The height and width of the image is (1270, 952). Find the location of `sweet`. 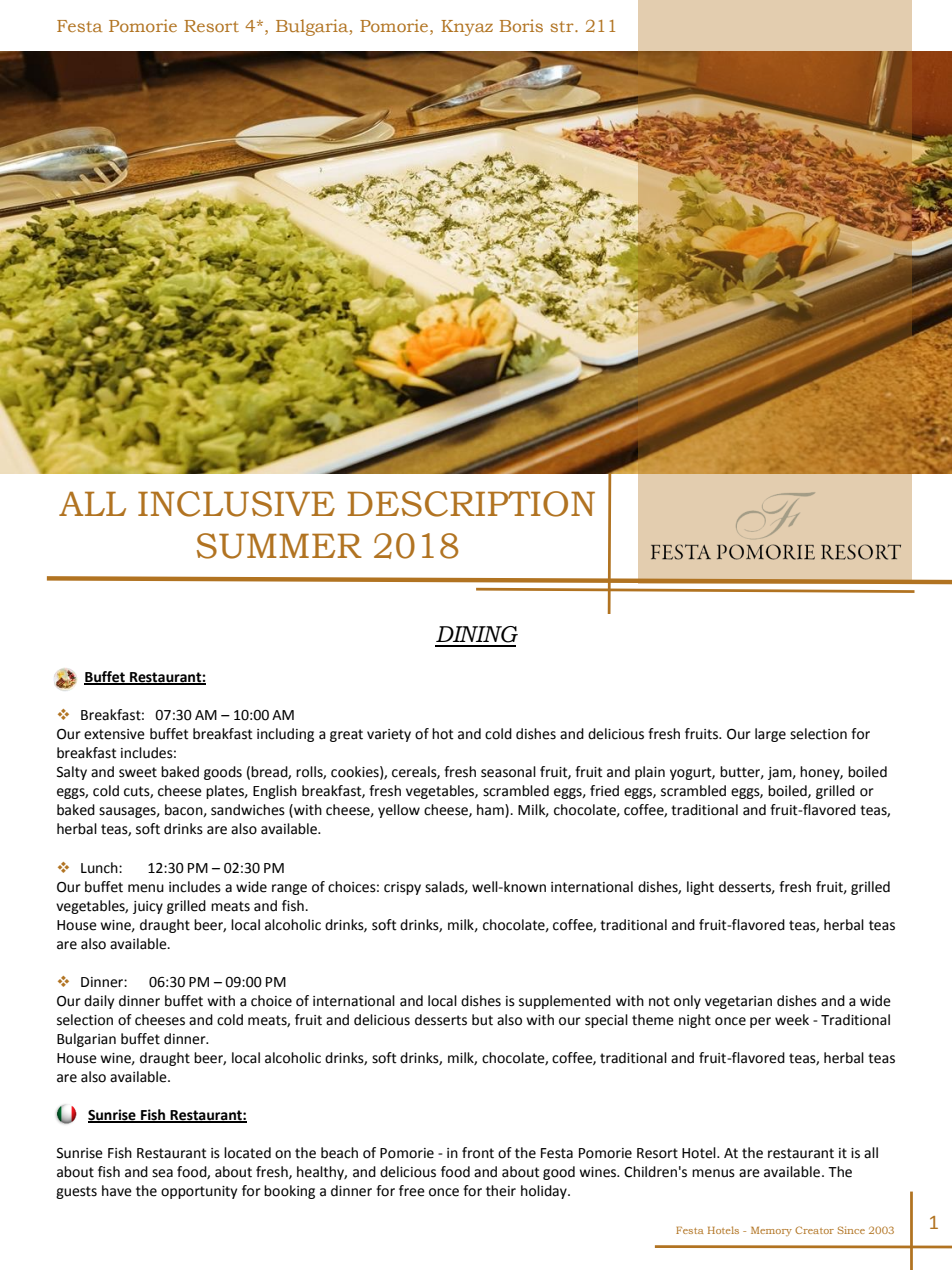

sweet is located at coordinates (138, 772).
